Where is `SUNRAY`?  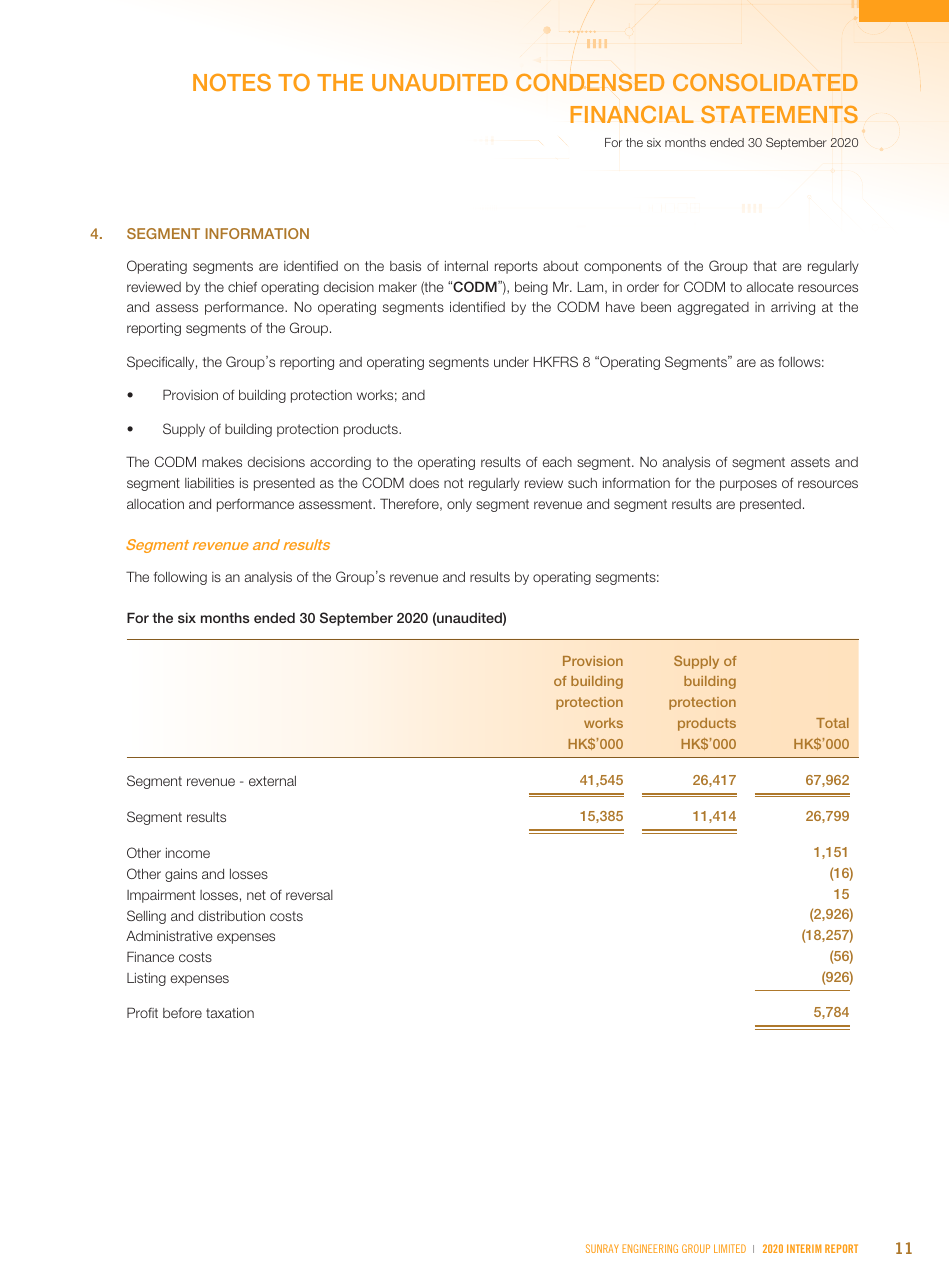
SUNRAY is located at coordinates (602, 1248).
